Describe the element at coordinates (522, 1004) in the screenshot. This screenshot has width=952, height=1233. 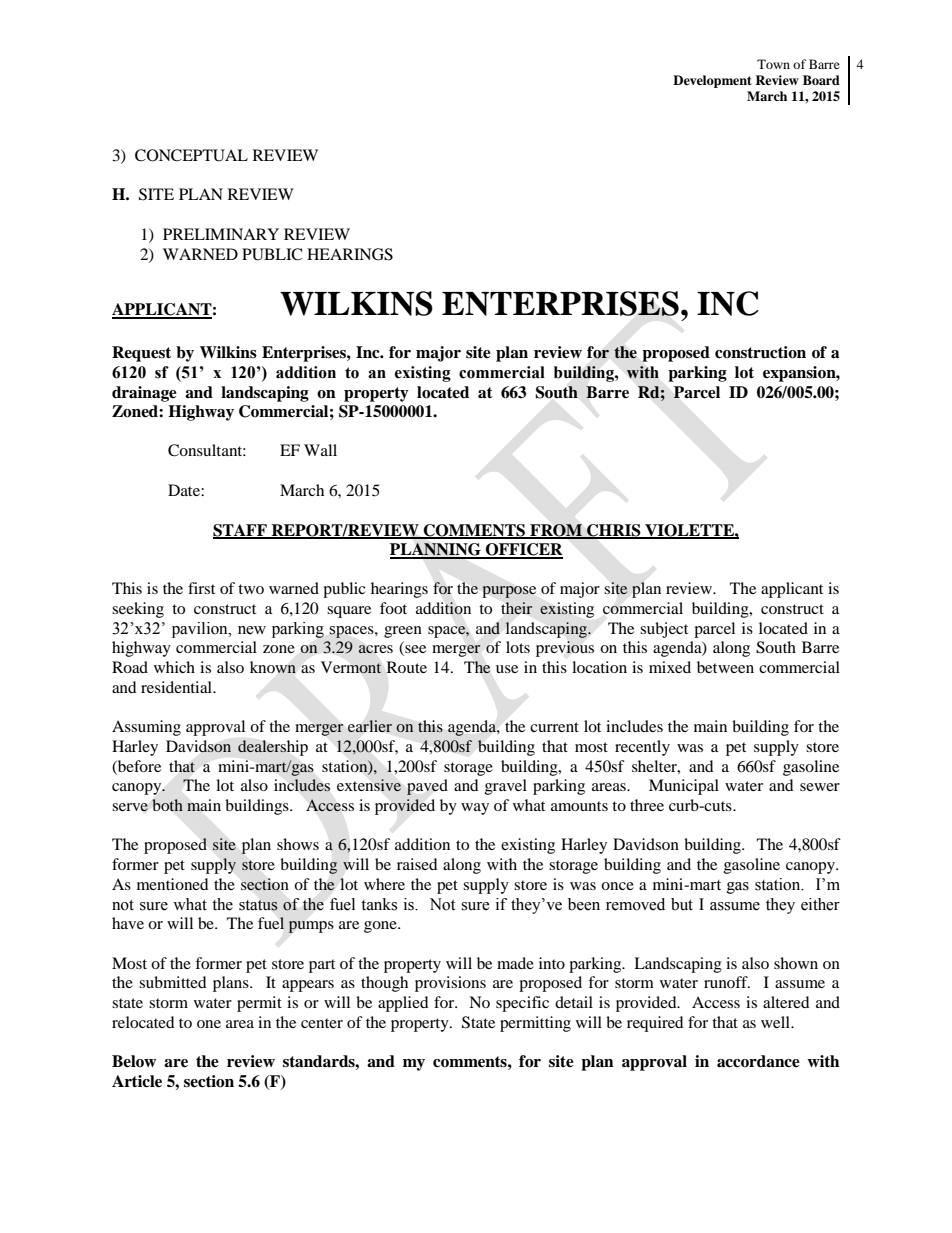
I see `specific` at that location.
